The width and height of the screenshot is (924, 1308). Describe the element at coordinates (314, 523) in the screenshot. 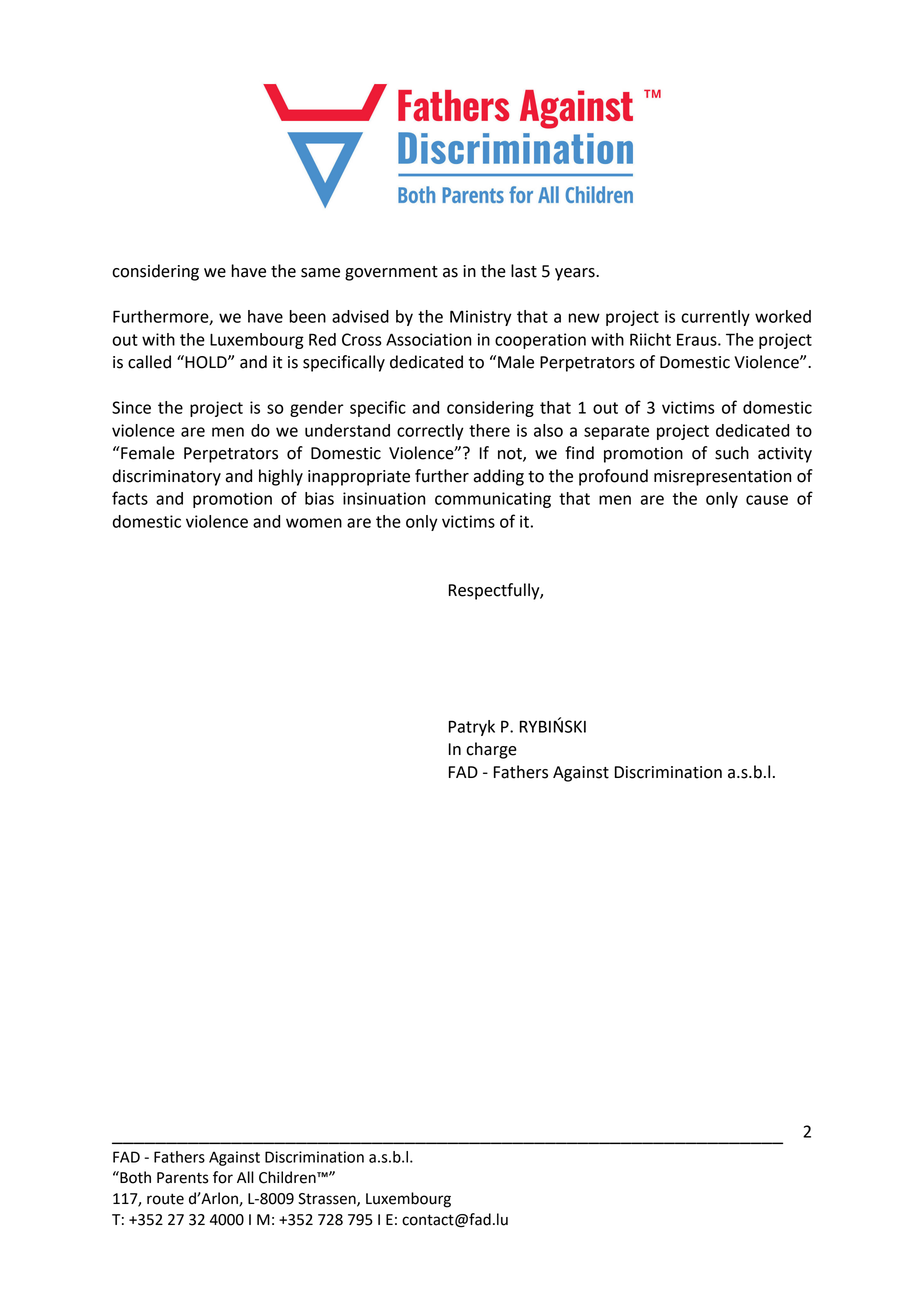

I see `women` at that location.
